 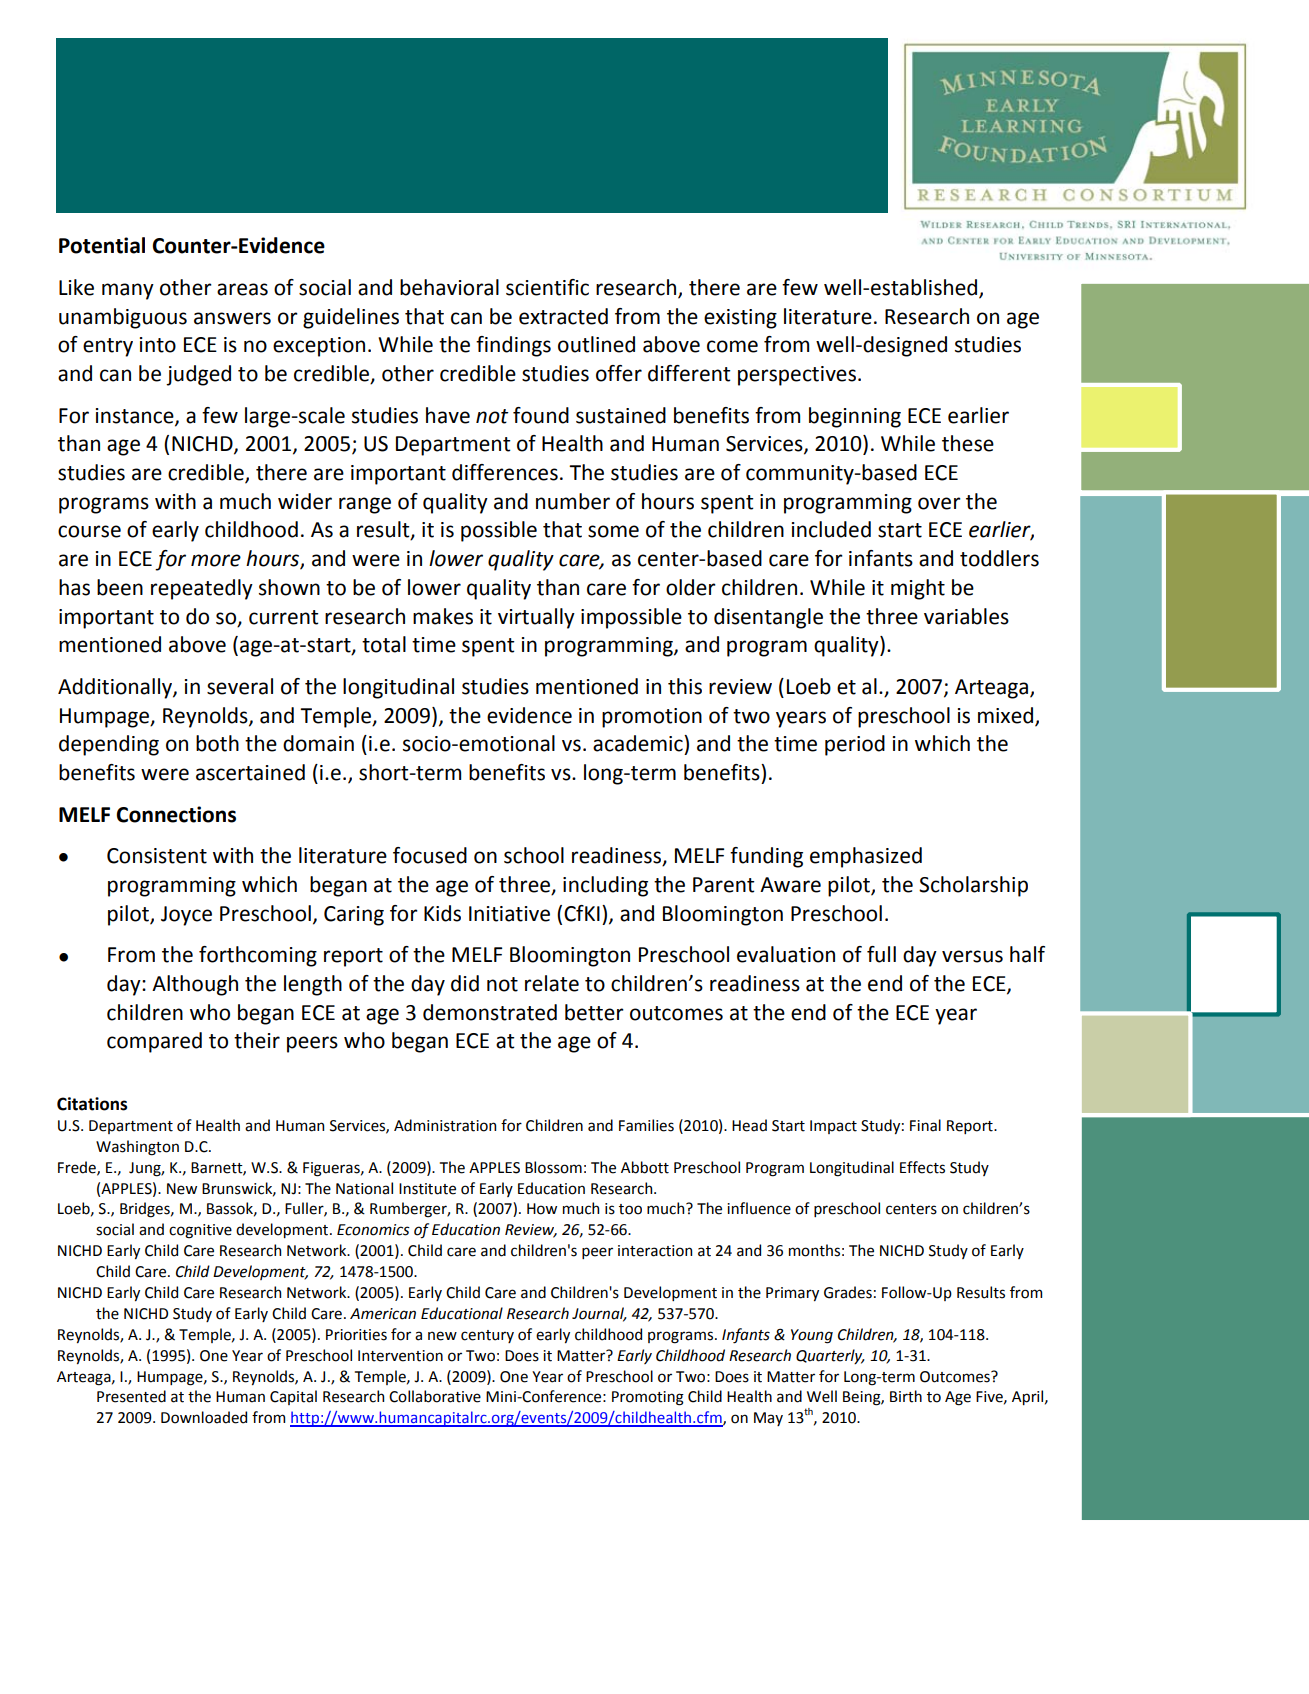 What do you see at coordinates (740, 319) in the screenshot?
I see `existing` at bounding box center [740, 319].
